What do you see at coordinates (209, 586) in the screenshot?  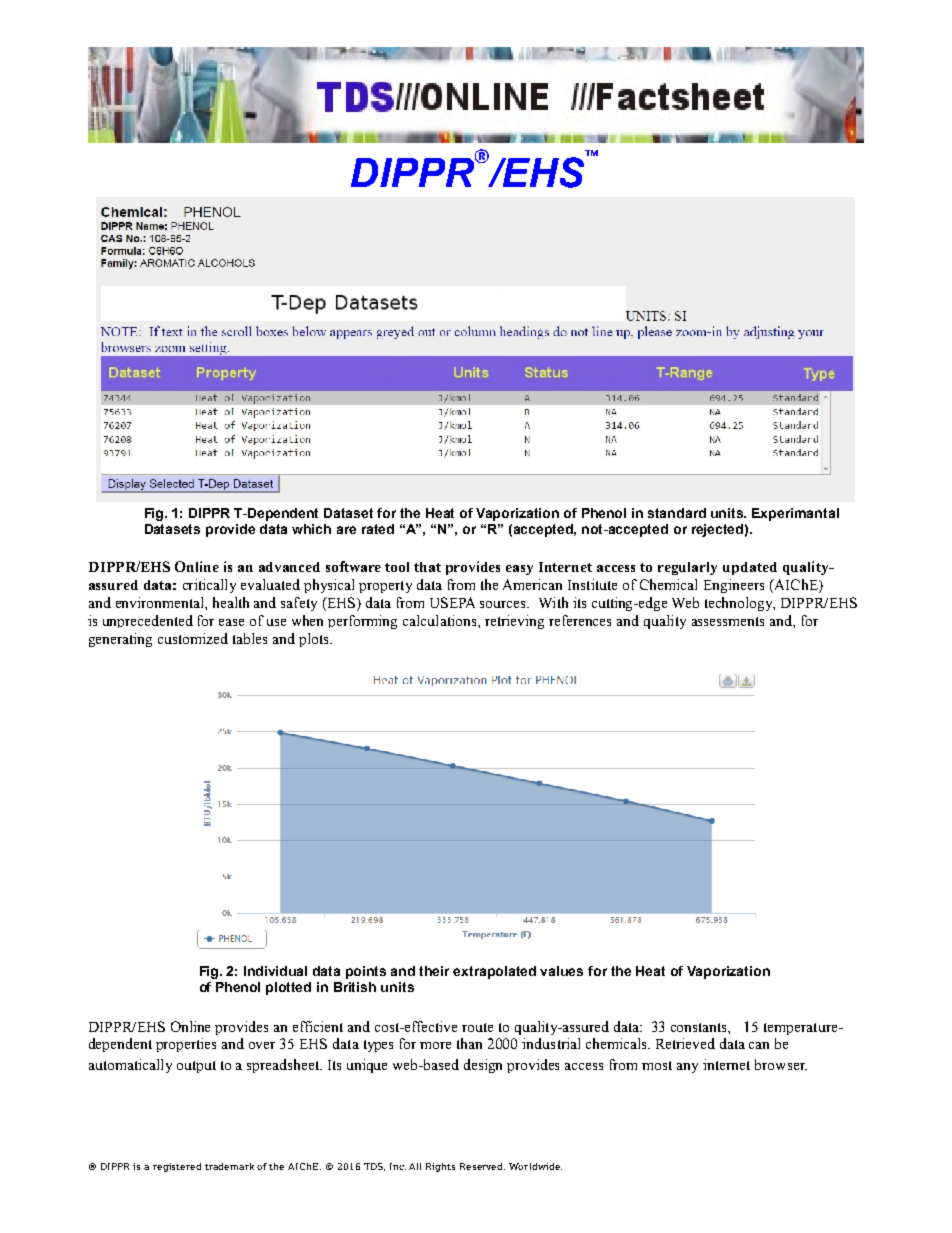 I see `critically` at bounding box center [209, 586].
